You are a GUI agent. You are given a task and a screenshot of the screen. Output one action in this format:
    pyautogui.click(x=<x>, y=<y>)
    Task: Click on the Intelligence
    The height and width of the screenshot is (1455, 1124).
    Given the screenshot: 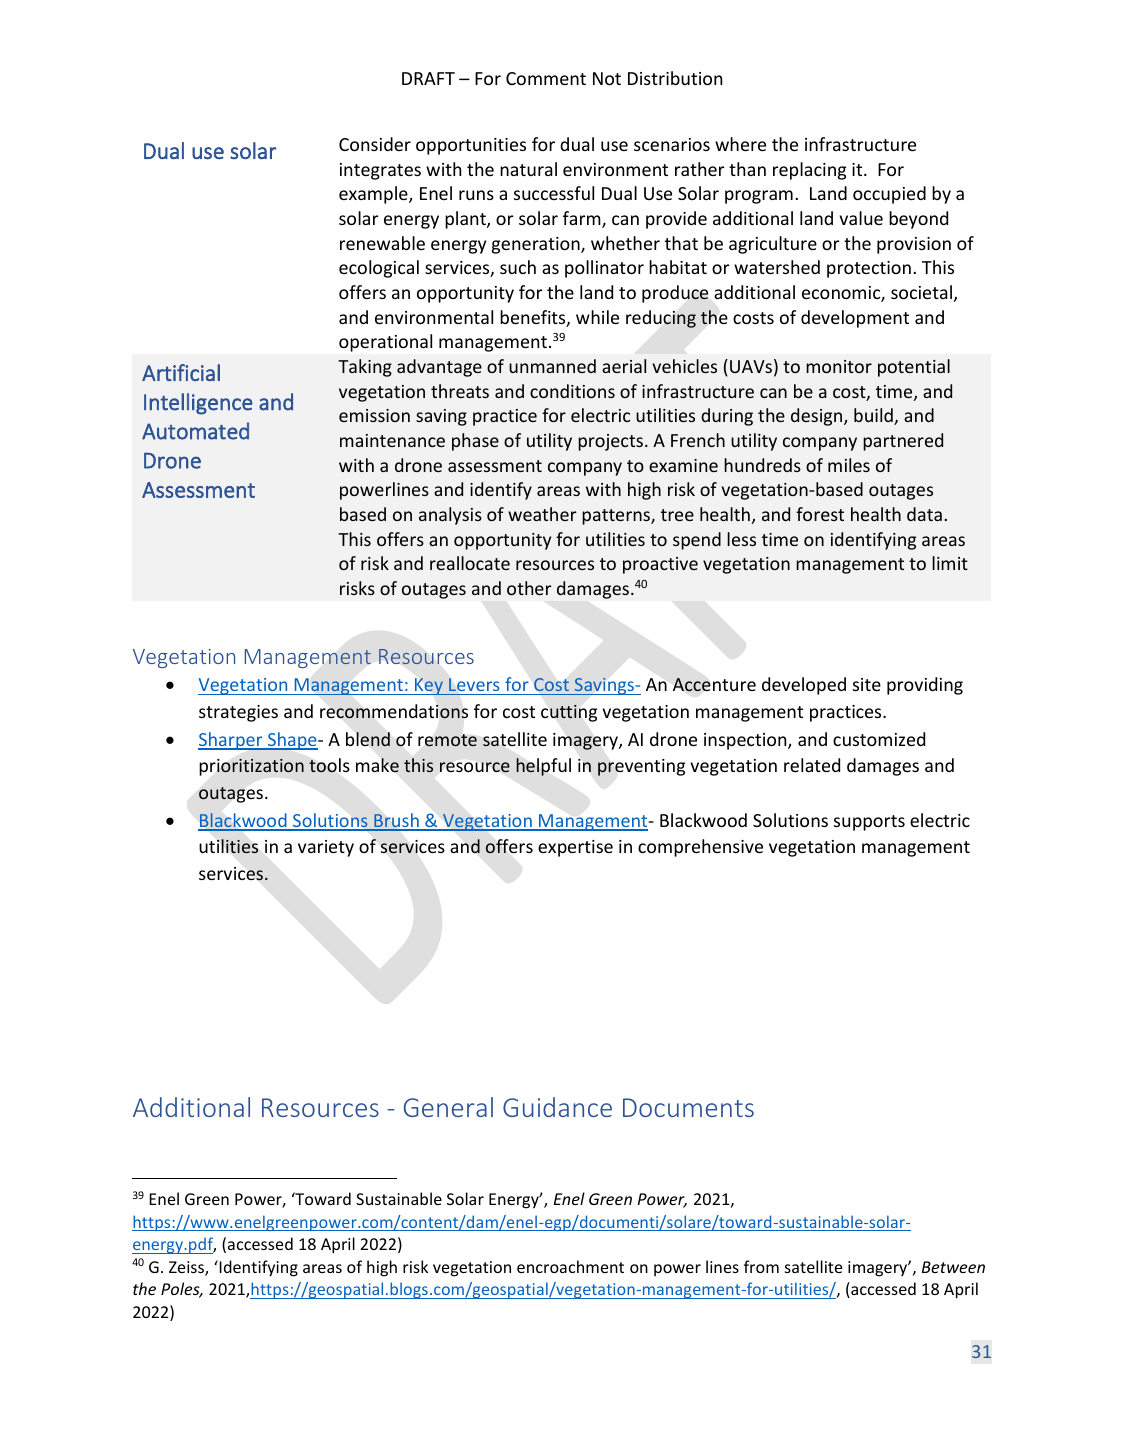 What is the action you would take?
    pyautogui.click(x=198, y=404)
